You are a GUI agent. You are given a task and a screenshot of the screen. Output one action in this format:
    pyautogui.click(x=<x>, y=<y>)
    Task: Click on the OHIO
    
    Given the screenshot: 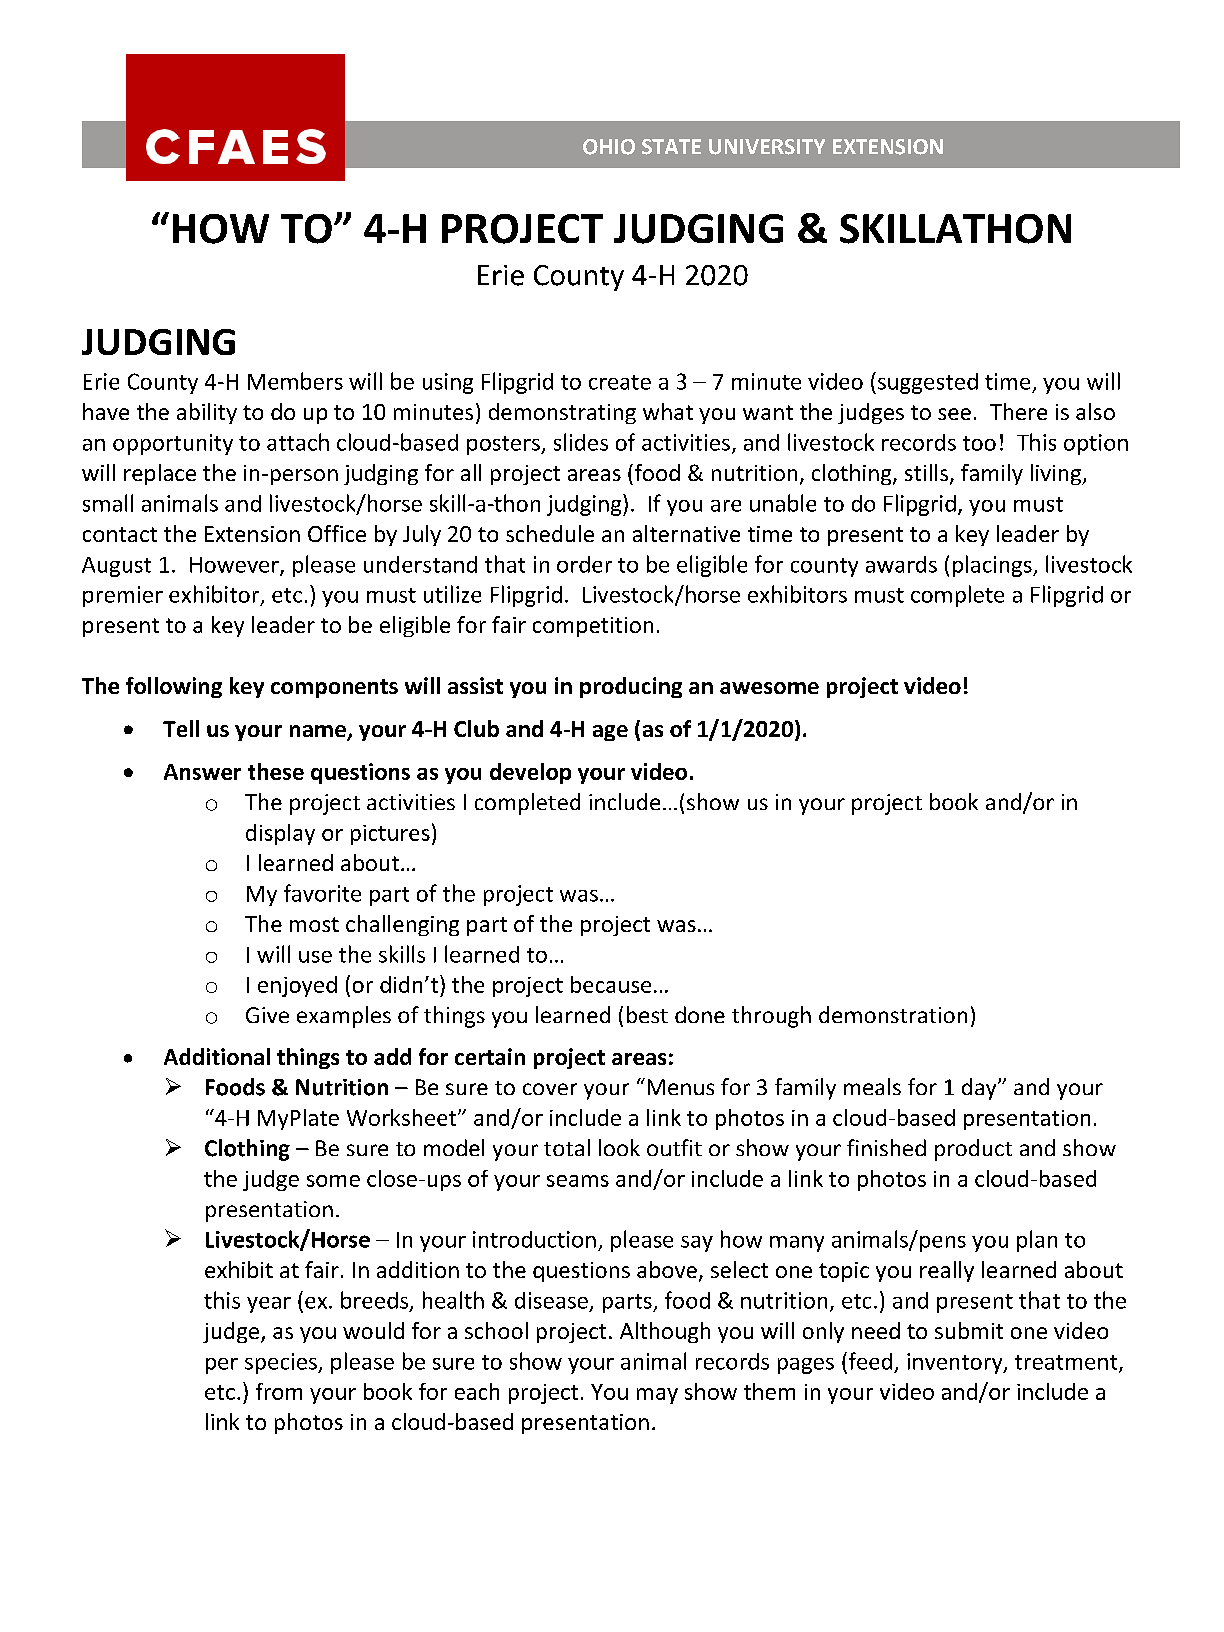 What is the action you would take?
    pyautogui.click(x=609, y=147)
